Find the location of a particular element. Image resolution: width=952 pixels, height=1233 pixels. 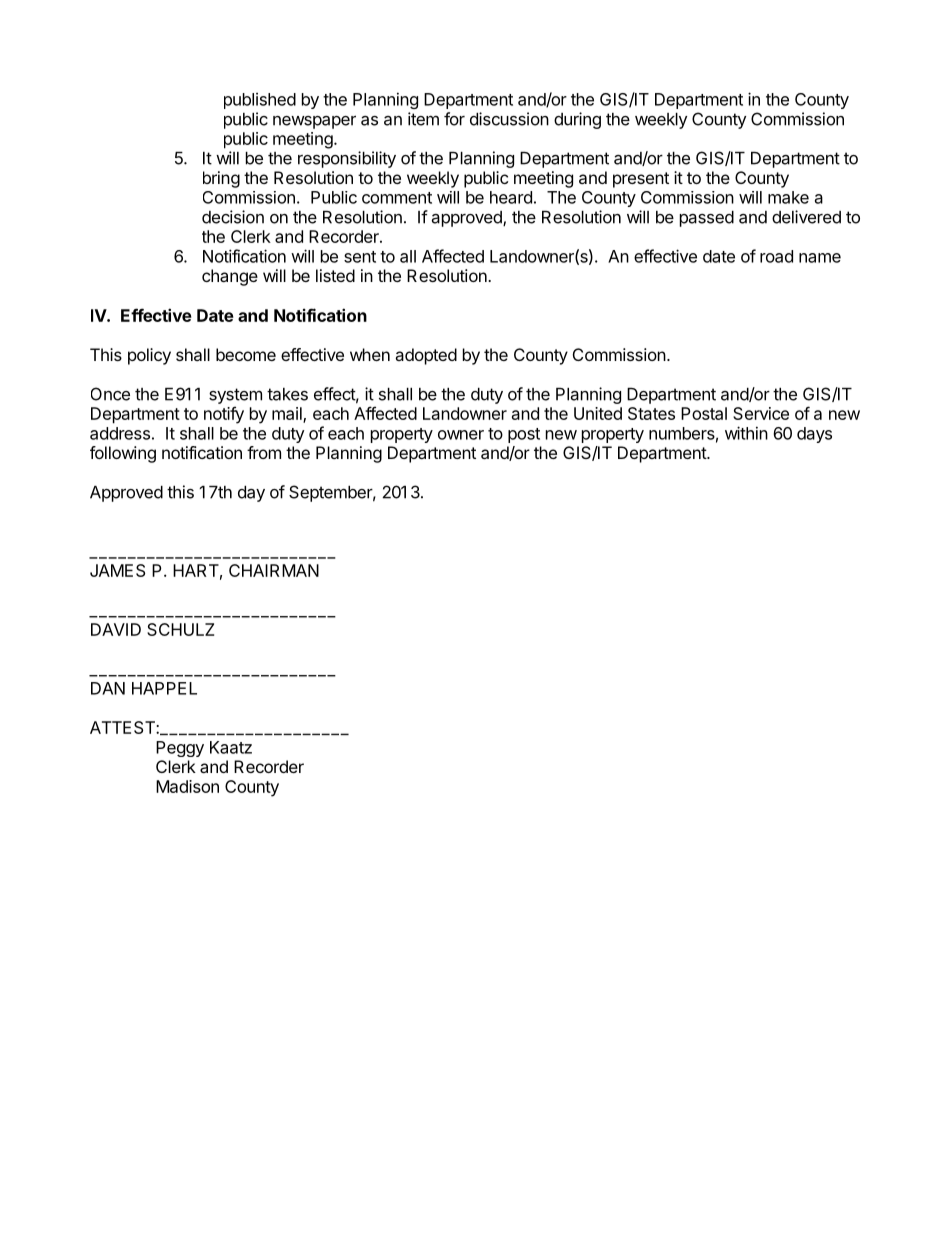

change is located at coordinates (230, 277).
